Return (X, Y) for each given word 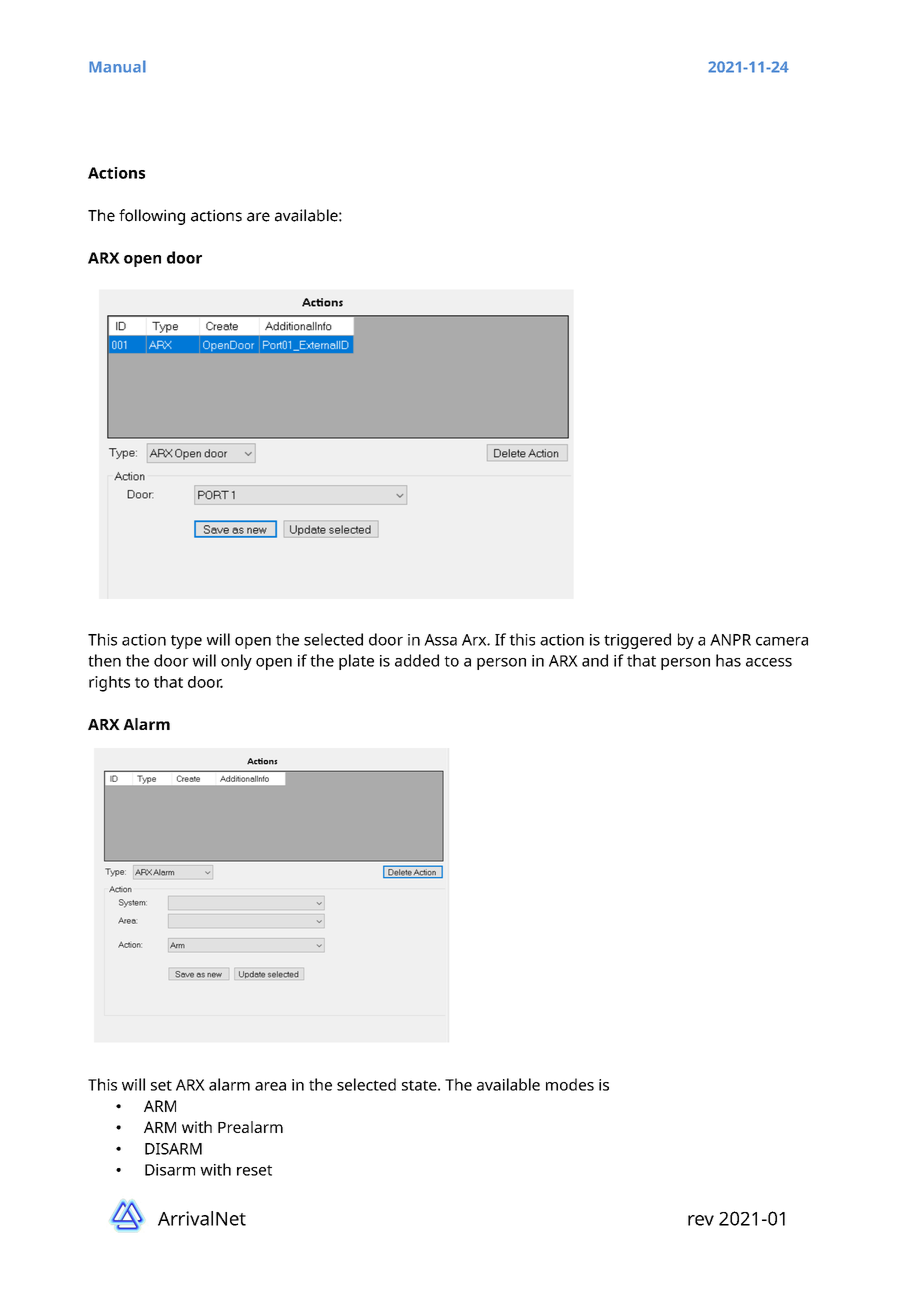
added (417, 660)
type (186, 642)
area (270, 1086)
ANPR (730, 640)
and (595, 660)
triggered (637, 641)
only (236, 662)
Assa (440, 640)
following (152, 217)
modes (570, 1084)
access (769, 662)
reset (254, 1170)
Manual (117, 66)
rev (701, 1220)
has (728, 660)
